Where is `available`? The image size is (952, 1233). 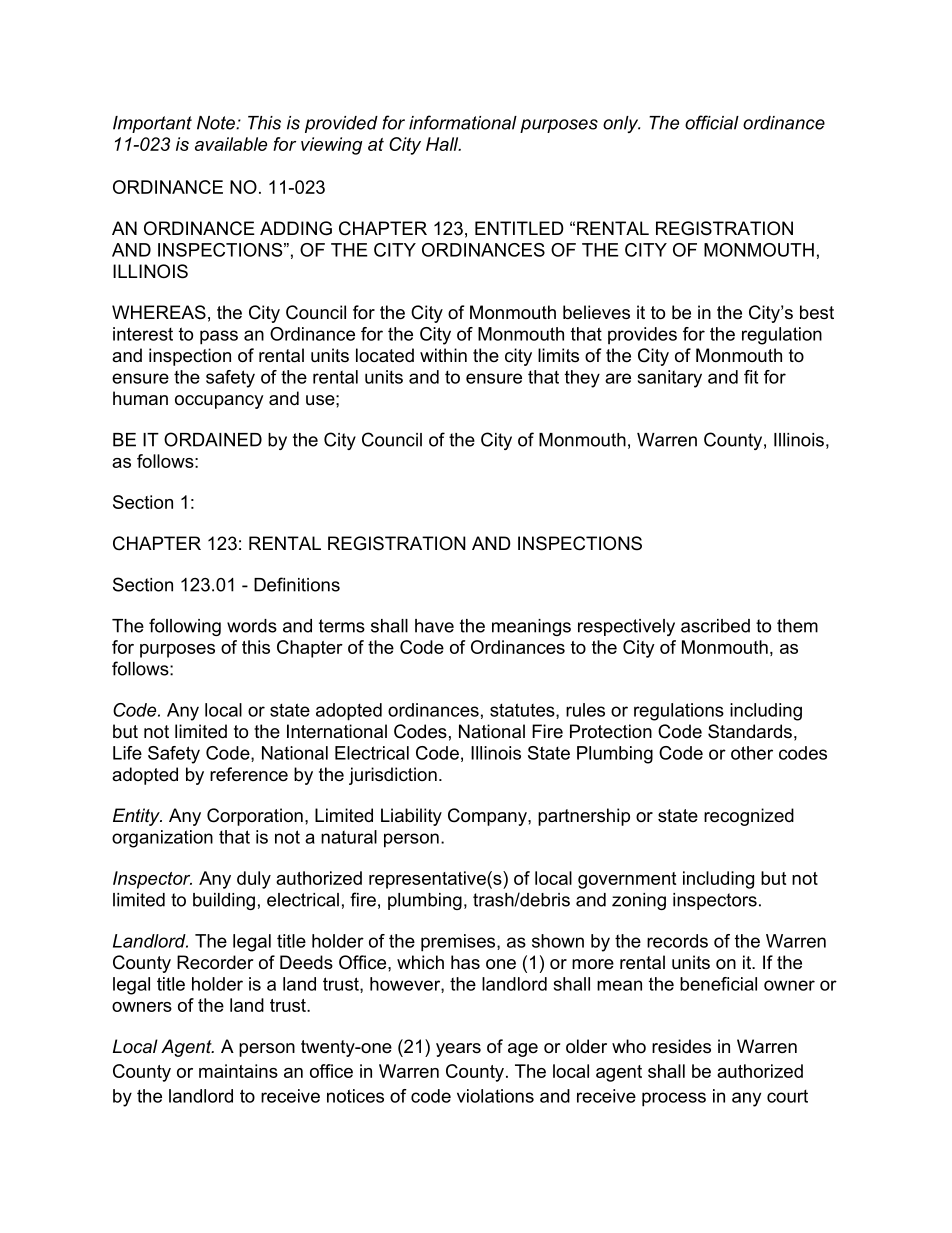
available is located at coordinates (231, 144).
